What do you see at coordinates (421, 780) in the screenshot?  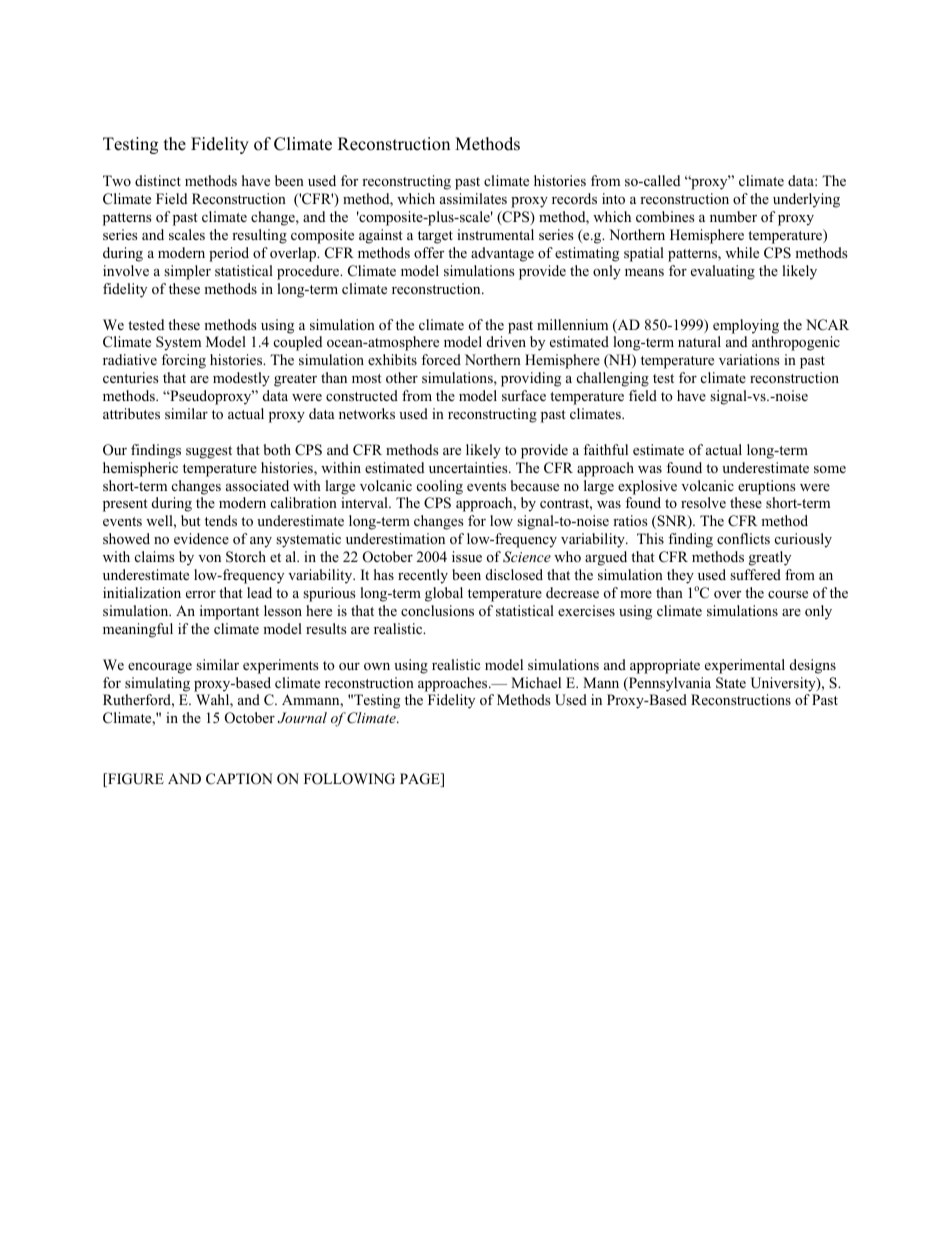 I see `PAGE` at bounding box center [421, 780].
